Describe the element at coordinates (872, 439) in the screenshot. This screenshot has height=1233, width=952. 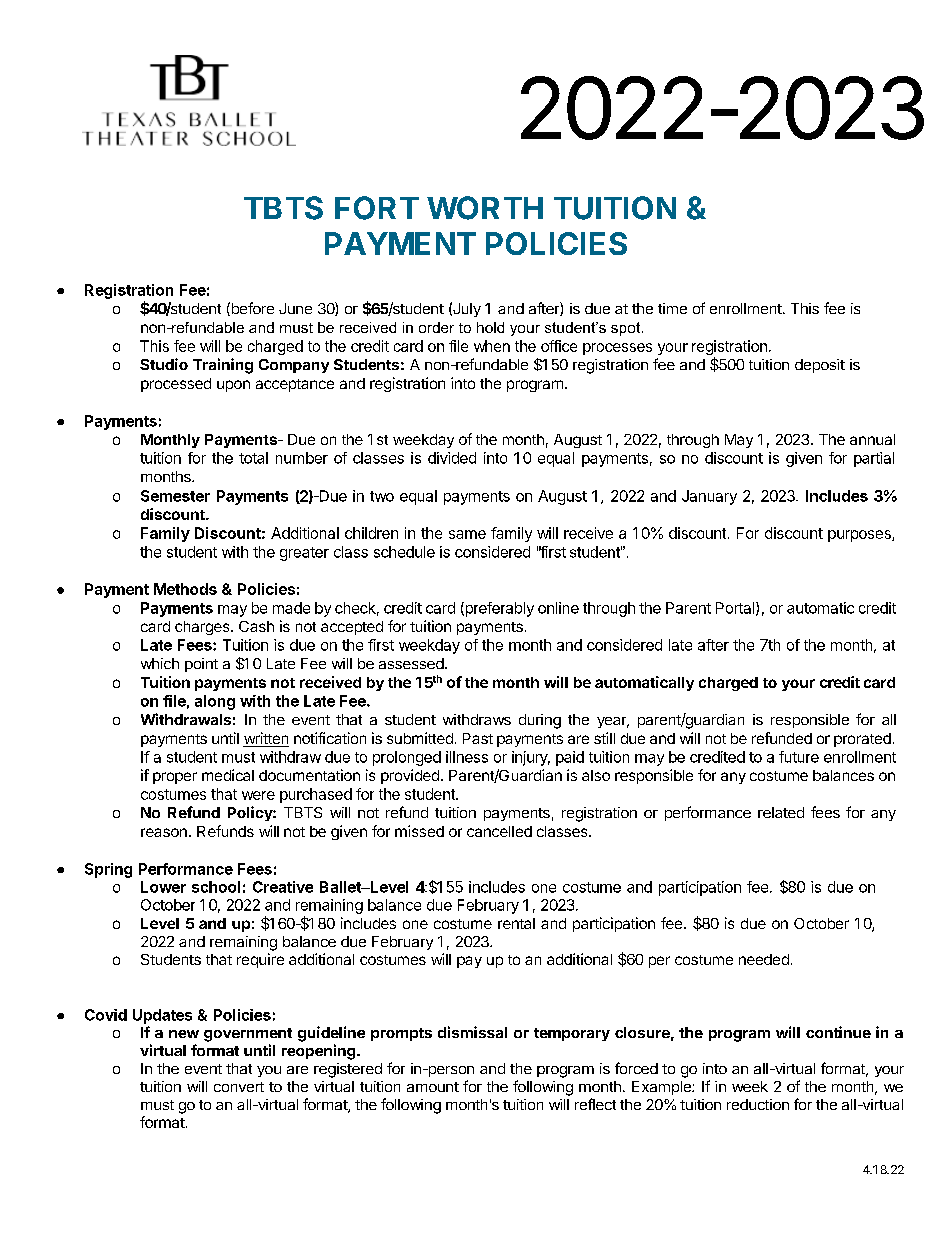
I see `annual` at that location.
